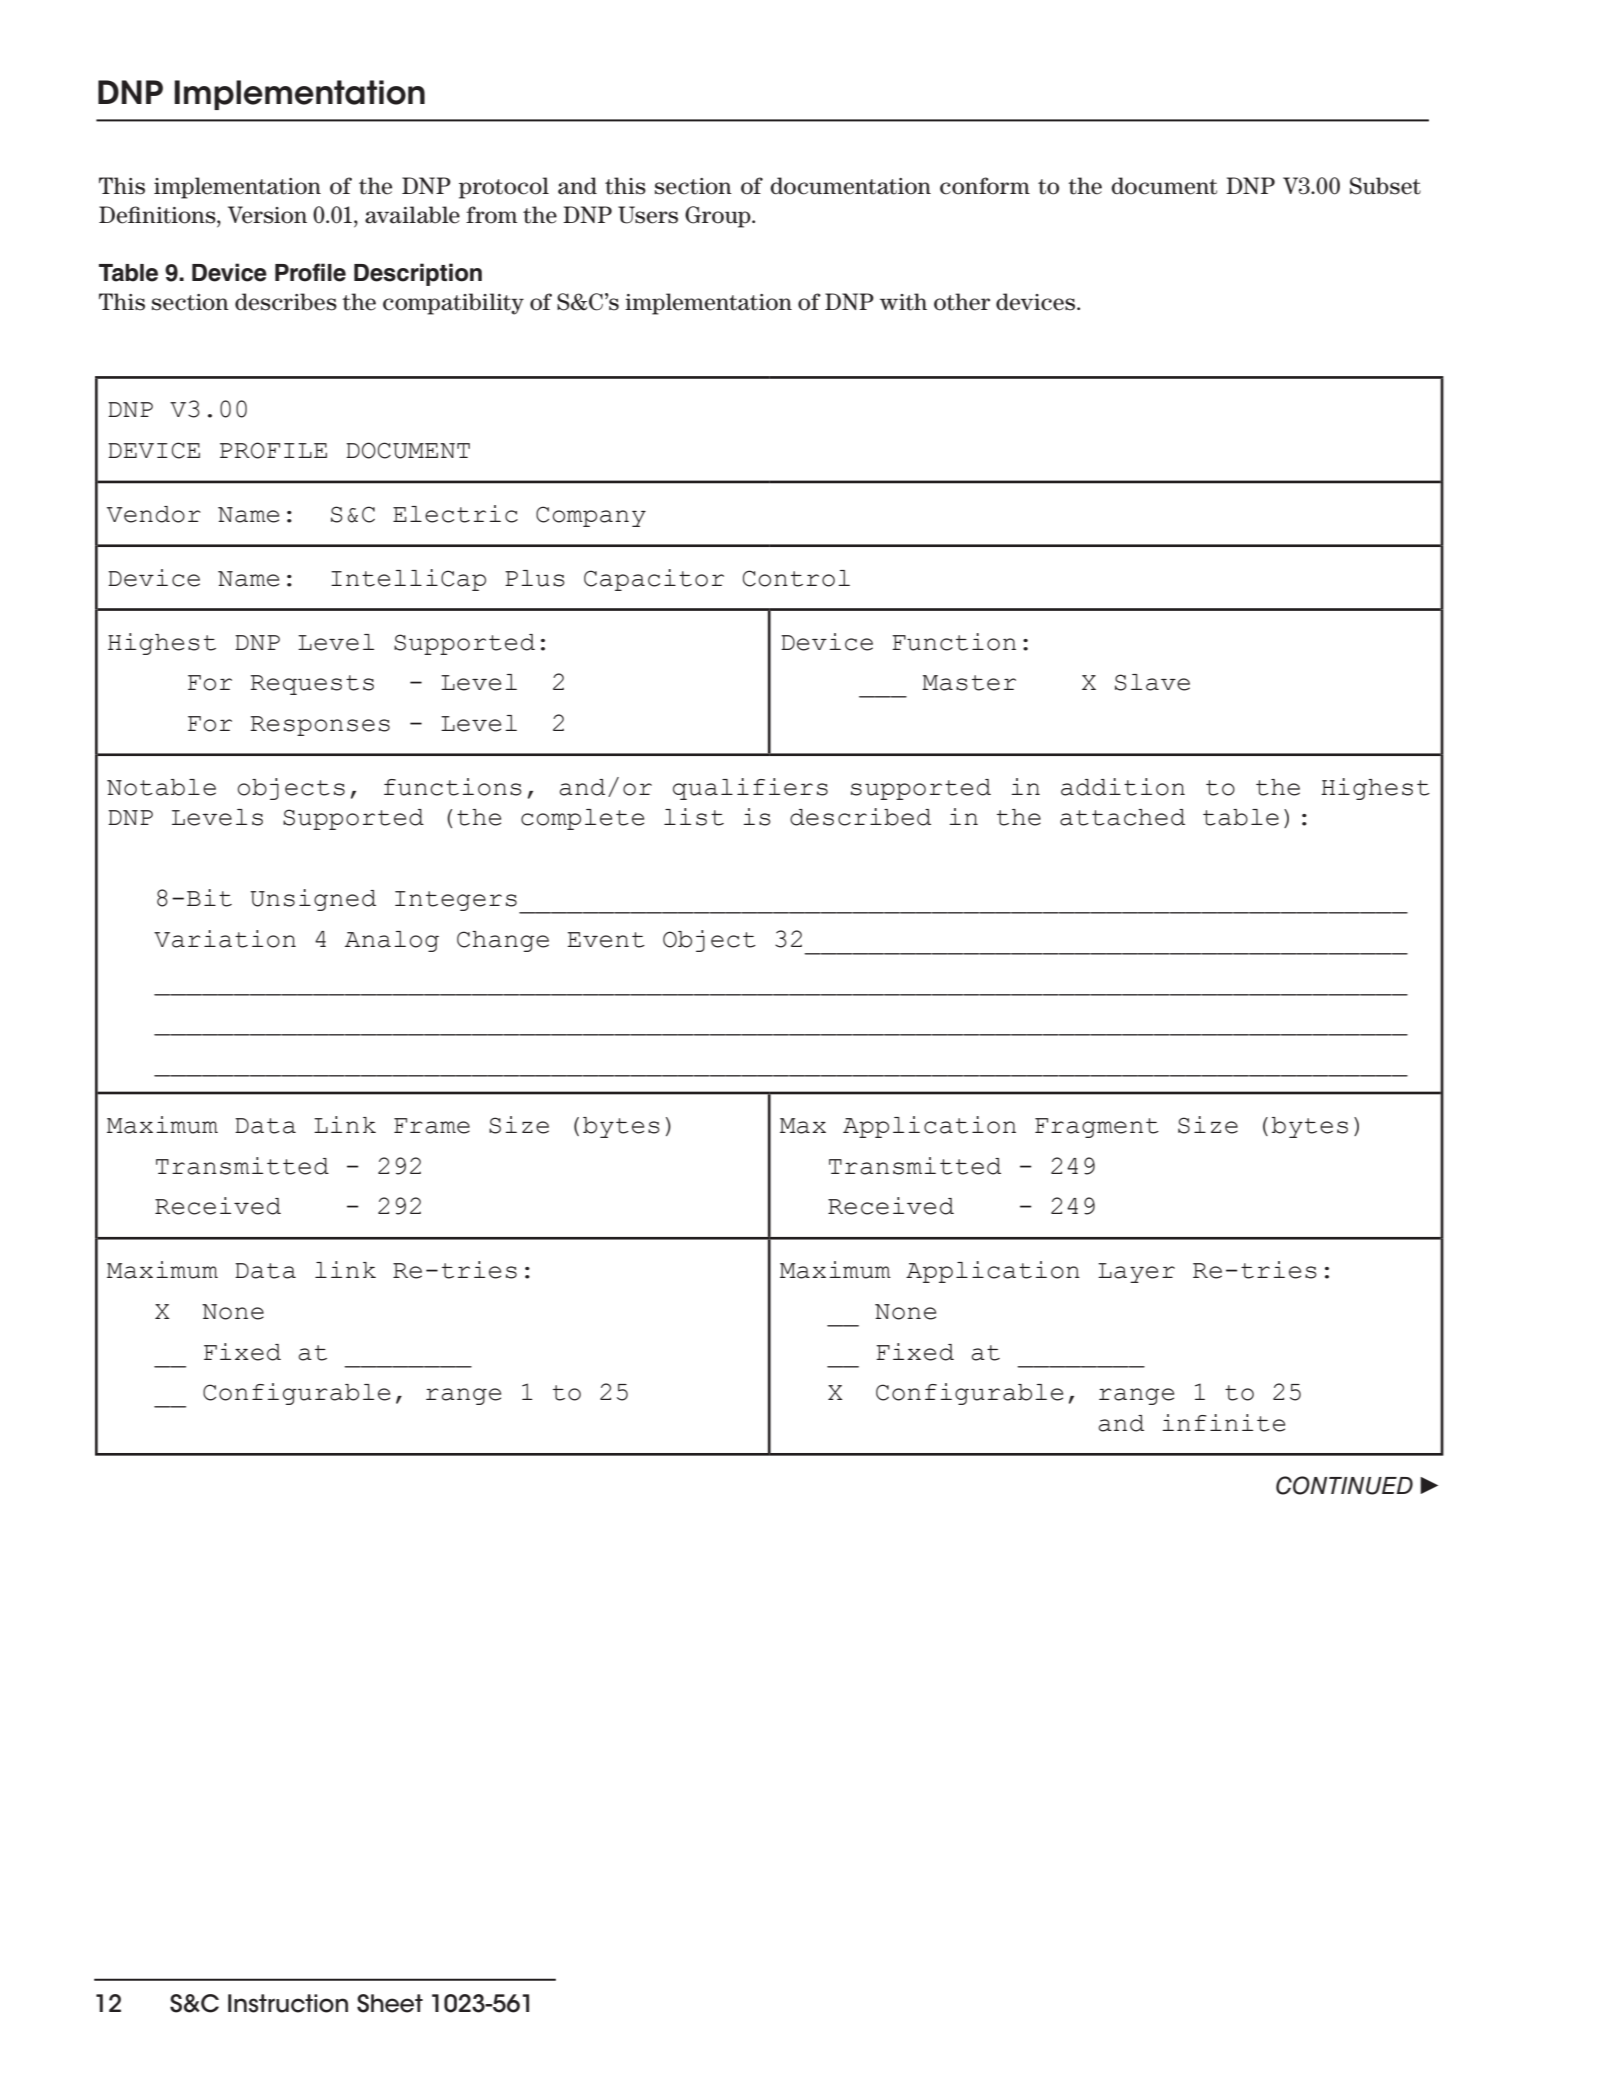 The image size is (1618, 2094). What do you see at coordinates (606, 940) in the document?
I see `Event` at bounding box center [606, 940].
